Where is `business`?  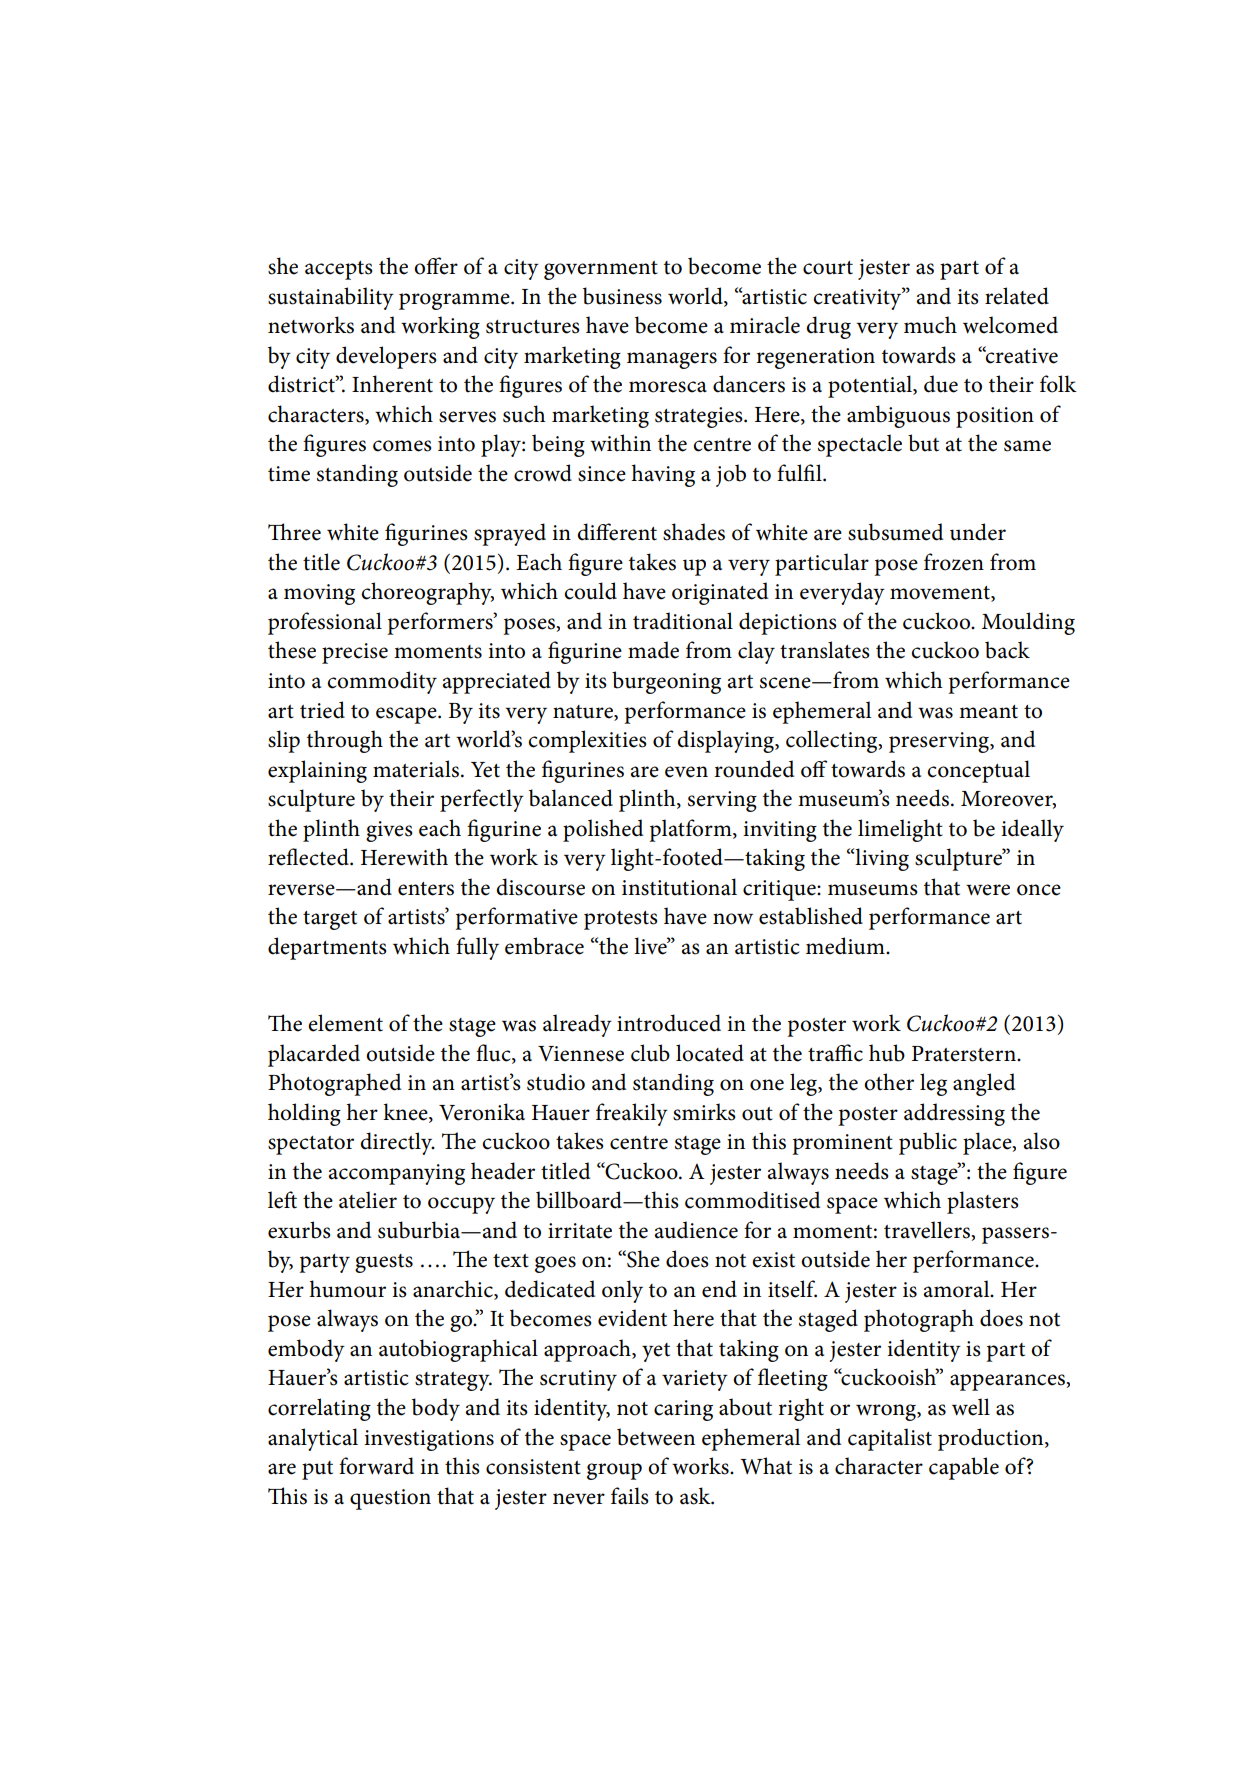 business is located at coordinates (622, 296).
